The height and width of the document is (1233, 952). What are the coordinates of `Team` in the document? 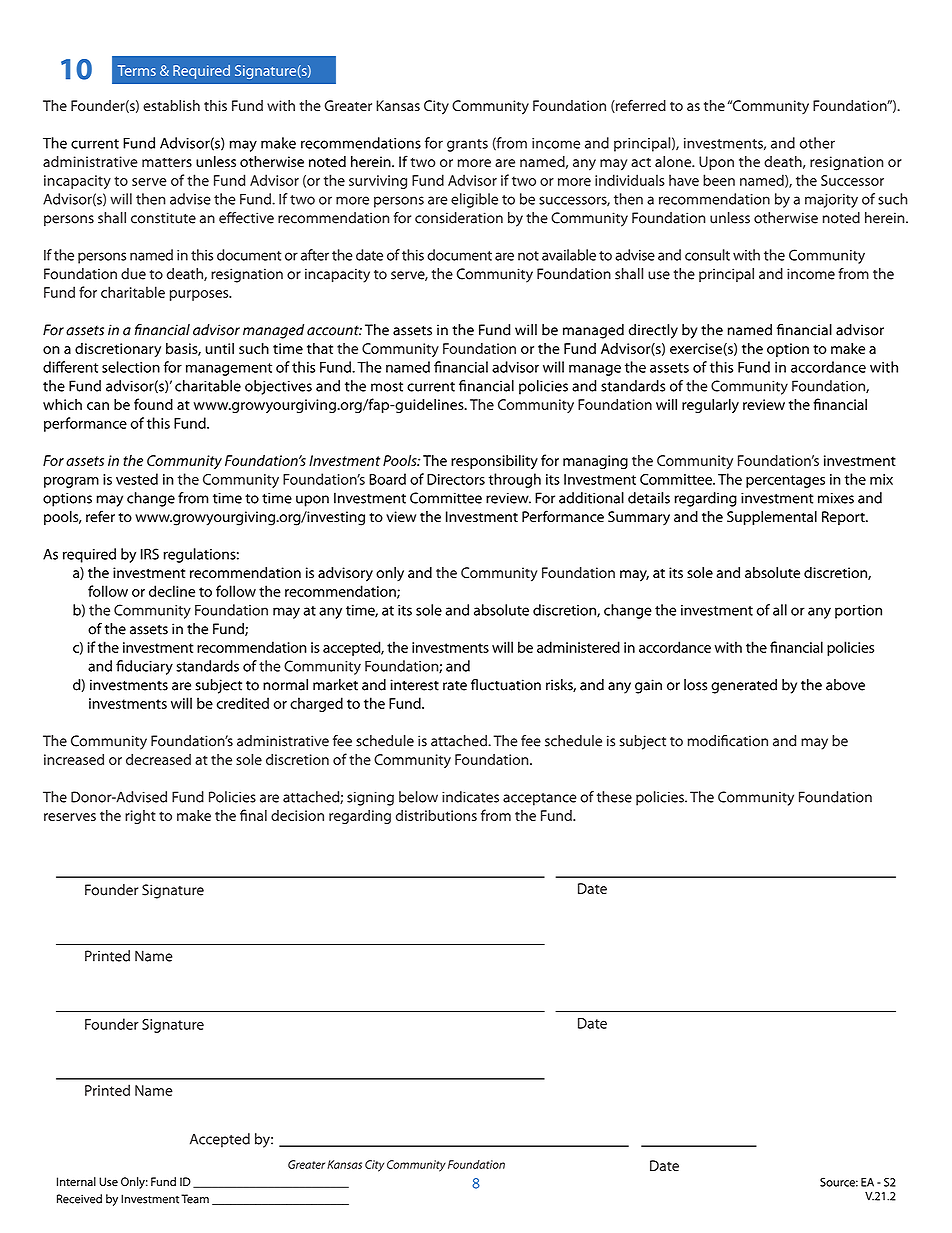 It's located at (195, 1199).
